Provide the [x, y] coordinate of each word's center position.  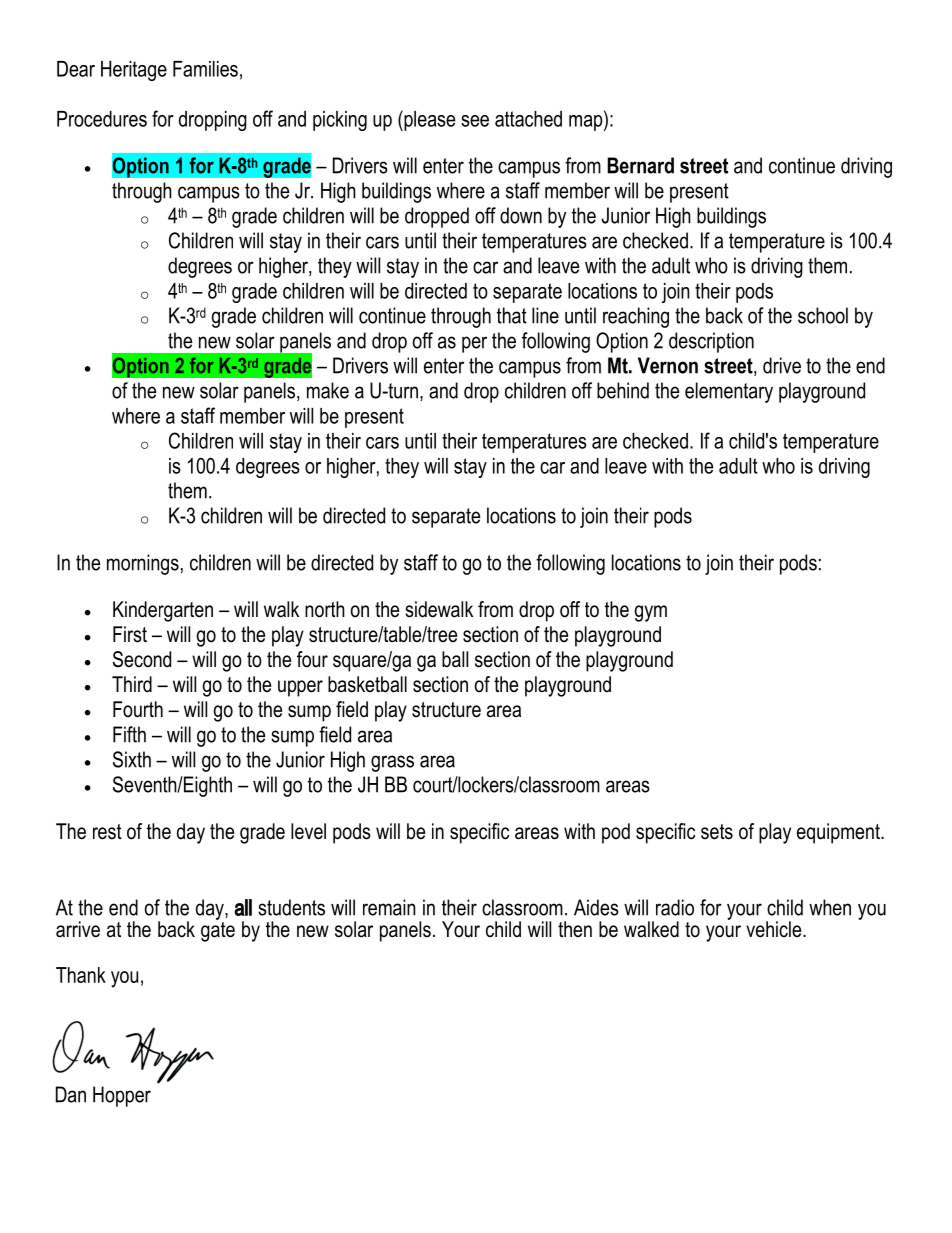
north [325, 609]
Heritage [134, 71]
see [475, 121]
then [575, 929]
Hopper [122, 1096]
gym [651, 613]
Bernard [640, 165]
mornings [143, 564]
